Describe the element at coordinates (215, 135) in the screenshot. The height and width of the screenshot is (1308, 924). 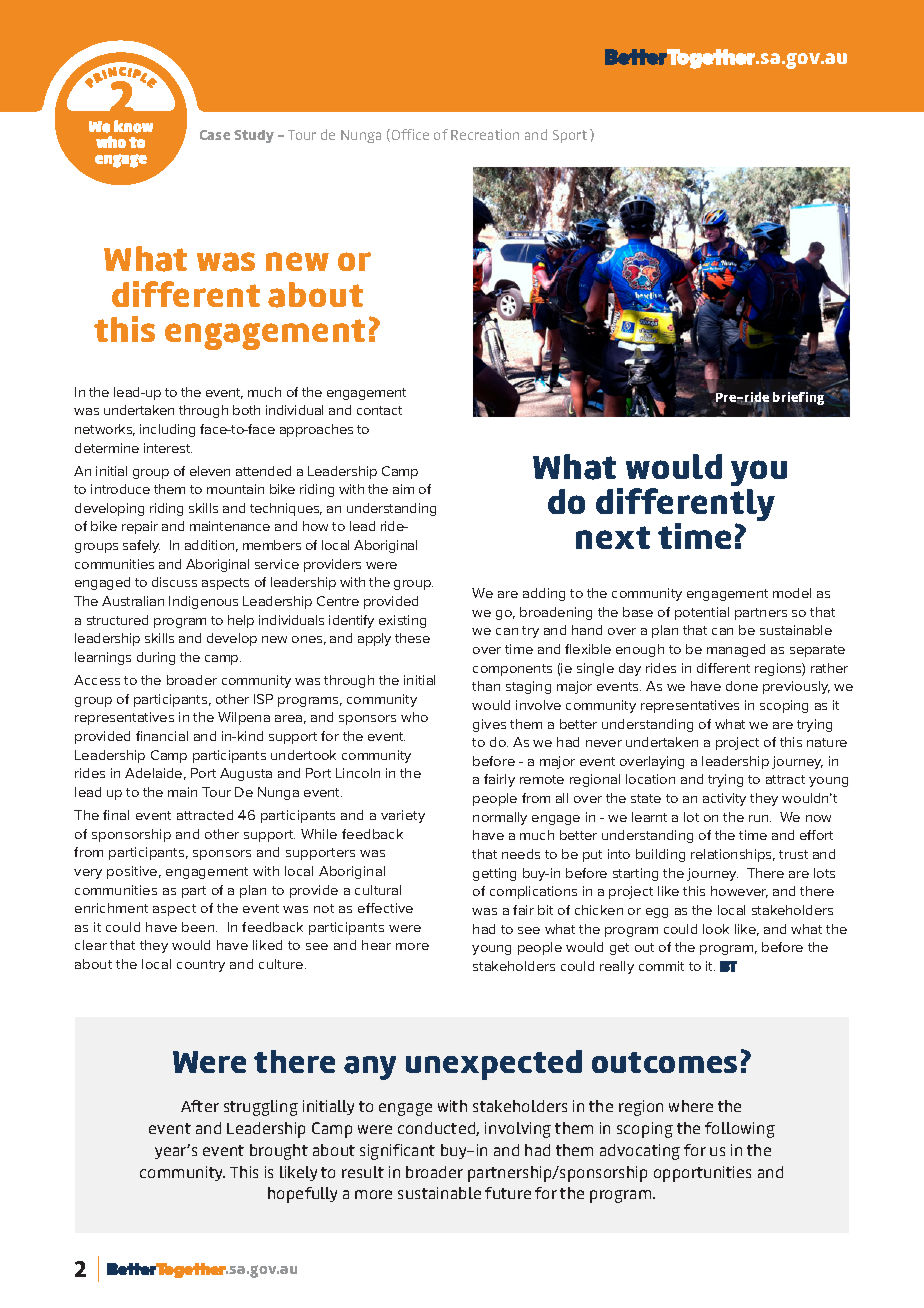
I see `Case` at that location.
